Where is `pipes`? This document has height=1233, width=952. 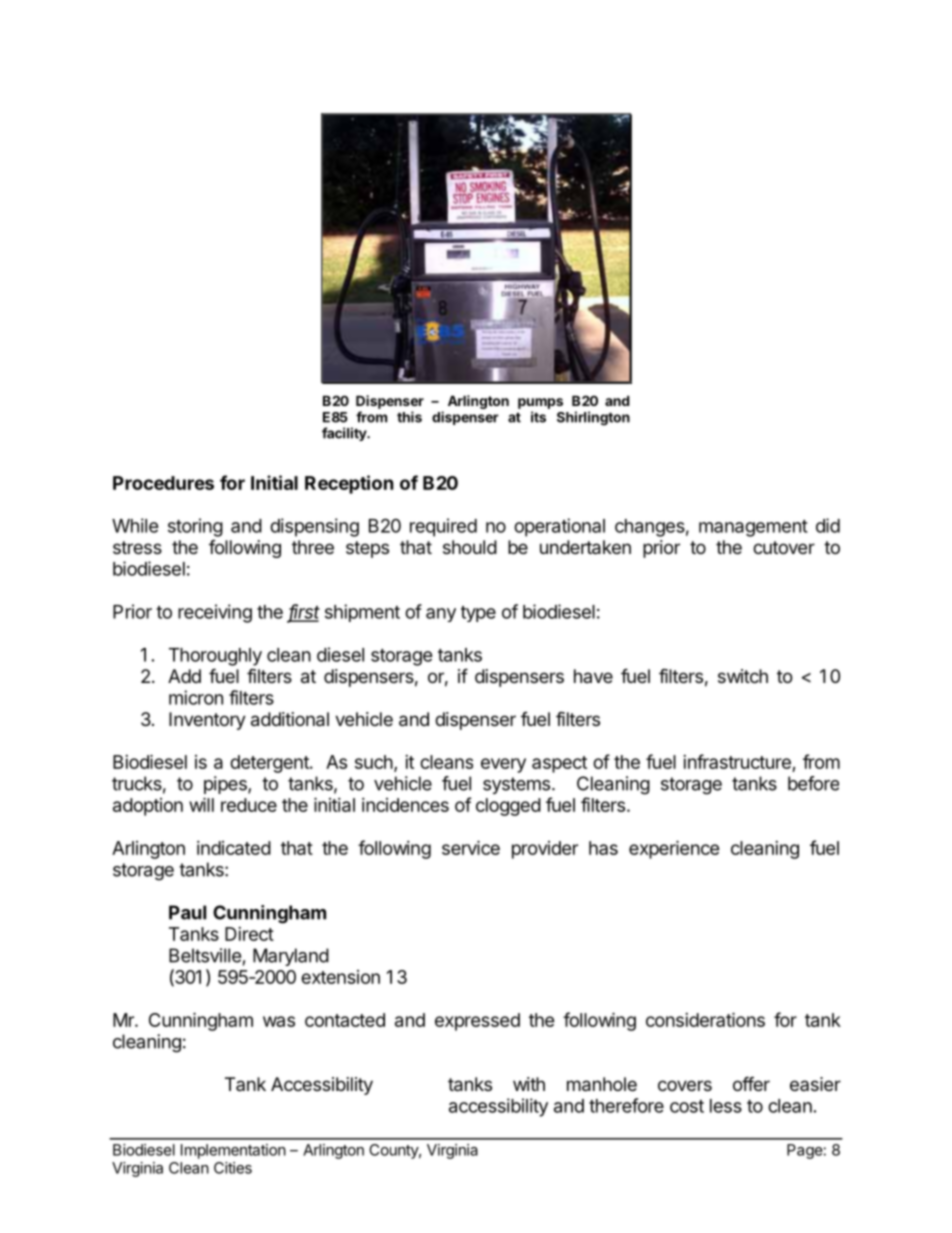
pipes is located at coordinates (226, 785).
